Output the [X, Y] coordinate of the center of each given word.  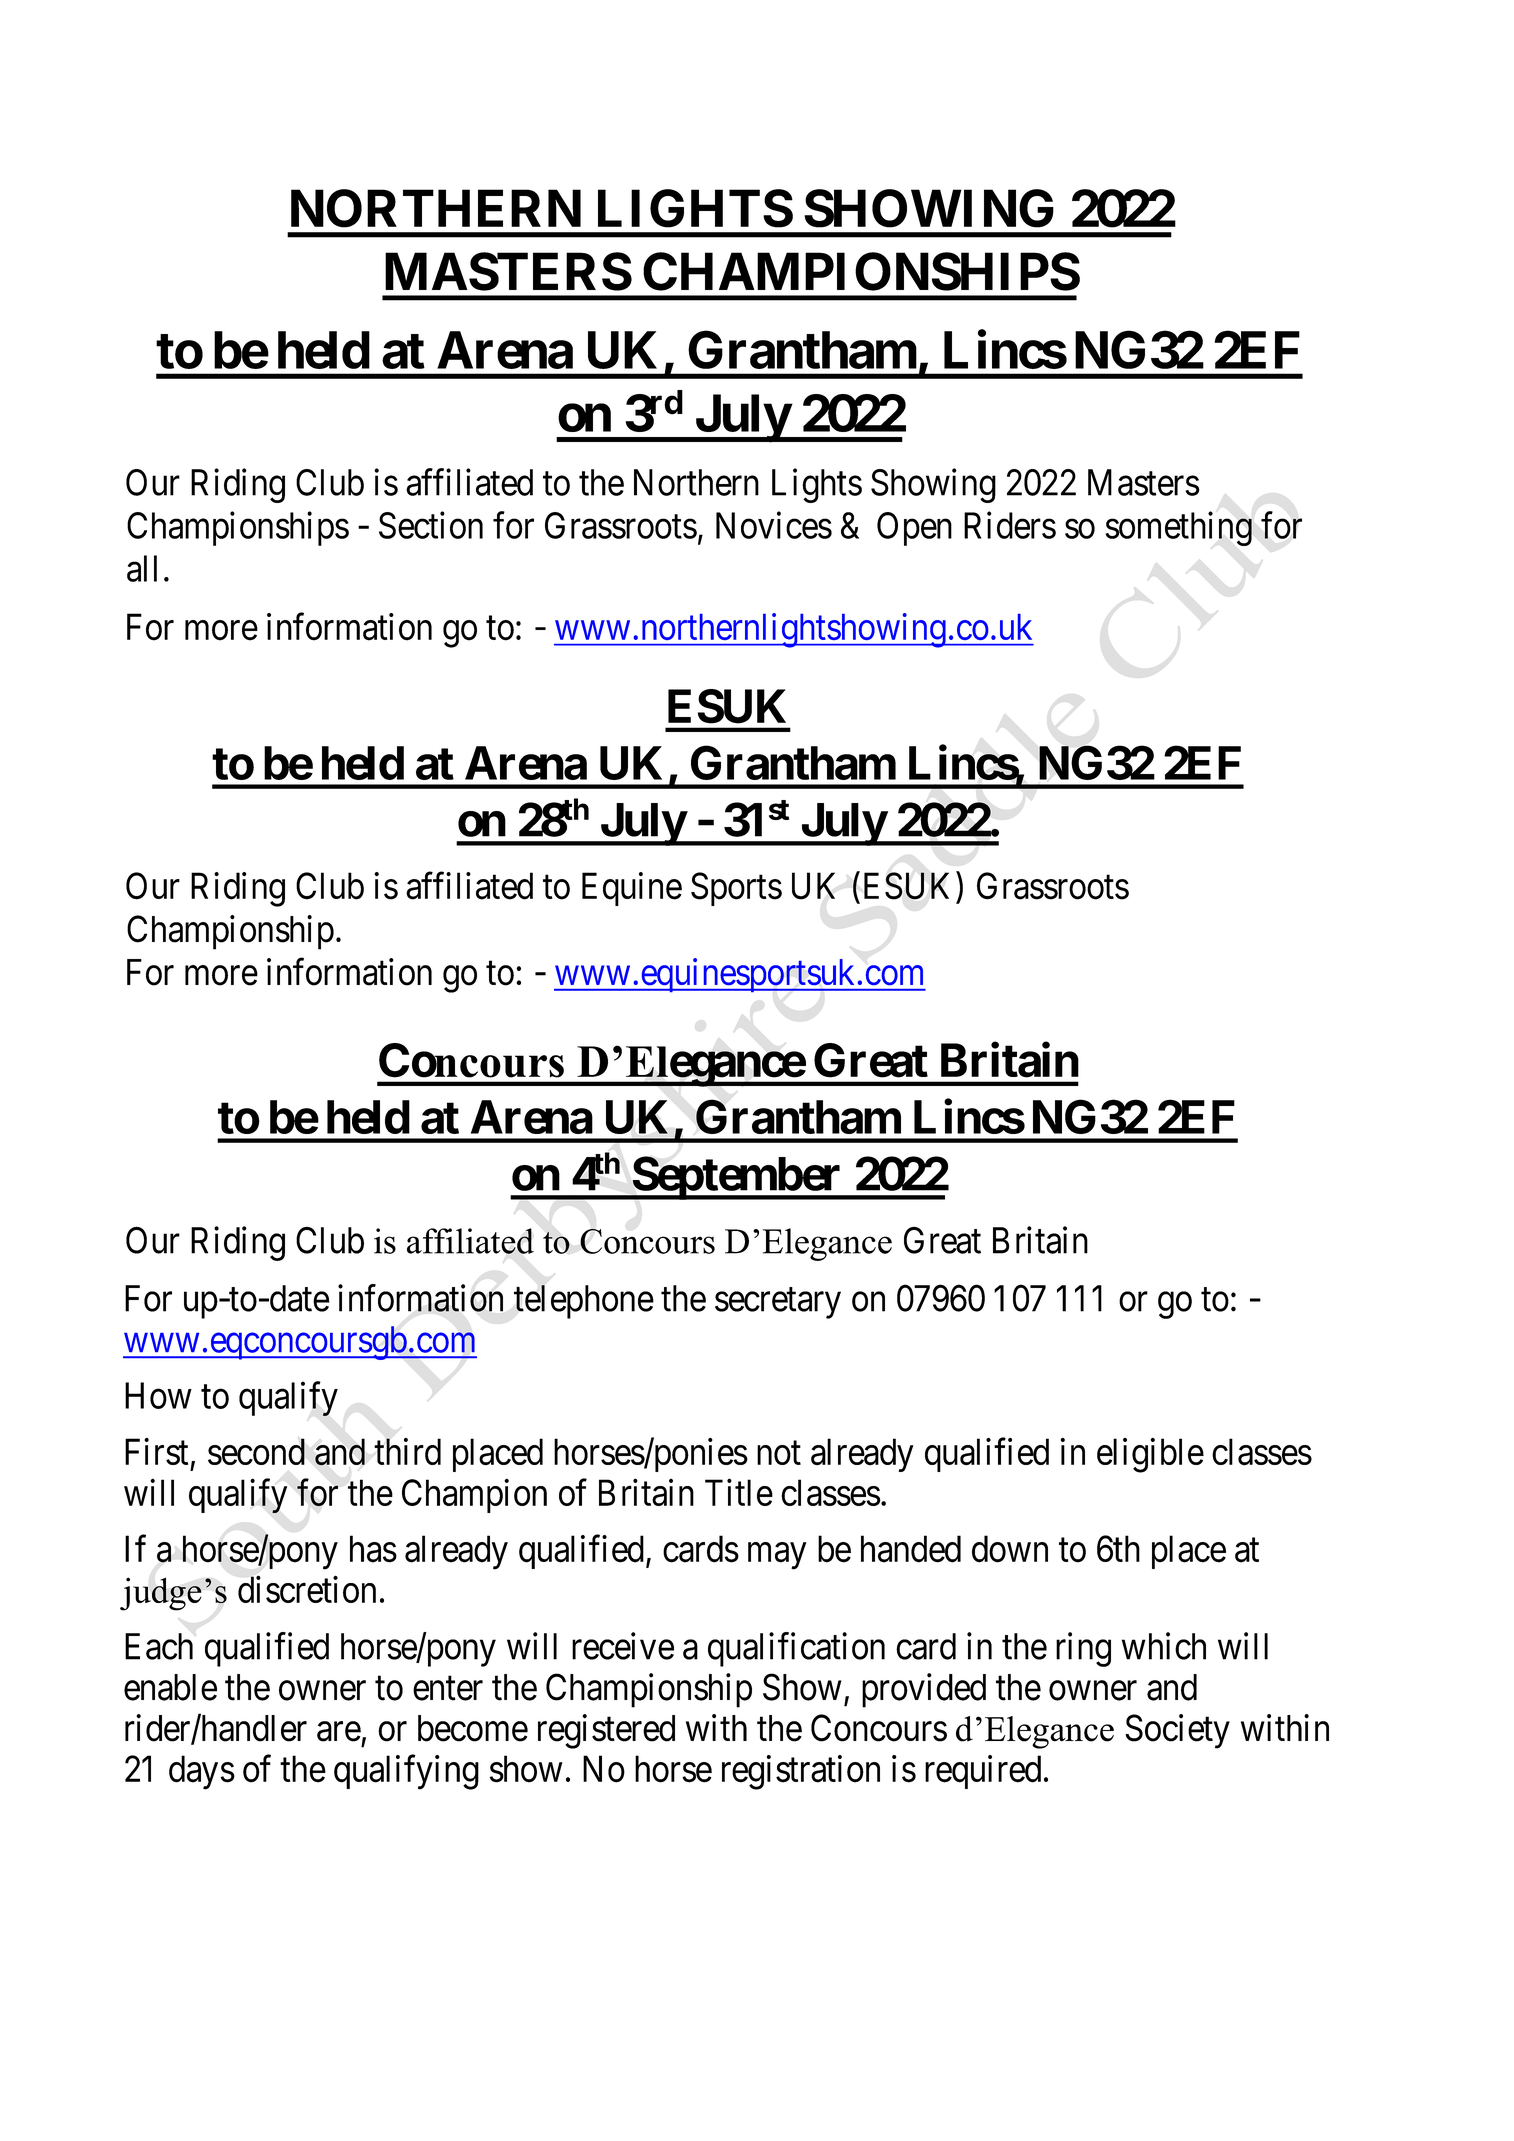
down [1010, 1549]
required [983, 1772]
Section [431, 525]
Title [739, 1492]
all [142, 568]
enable [170, 1687]
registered [606, 1731]
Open [914, 529]
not [779, 1453]
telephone [584, 1302]
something [1179, 528]
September [737, 1178]
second [256, 1451]
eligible [1150, 1455]
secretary [778, 1303]
